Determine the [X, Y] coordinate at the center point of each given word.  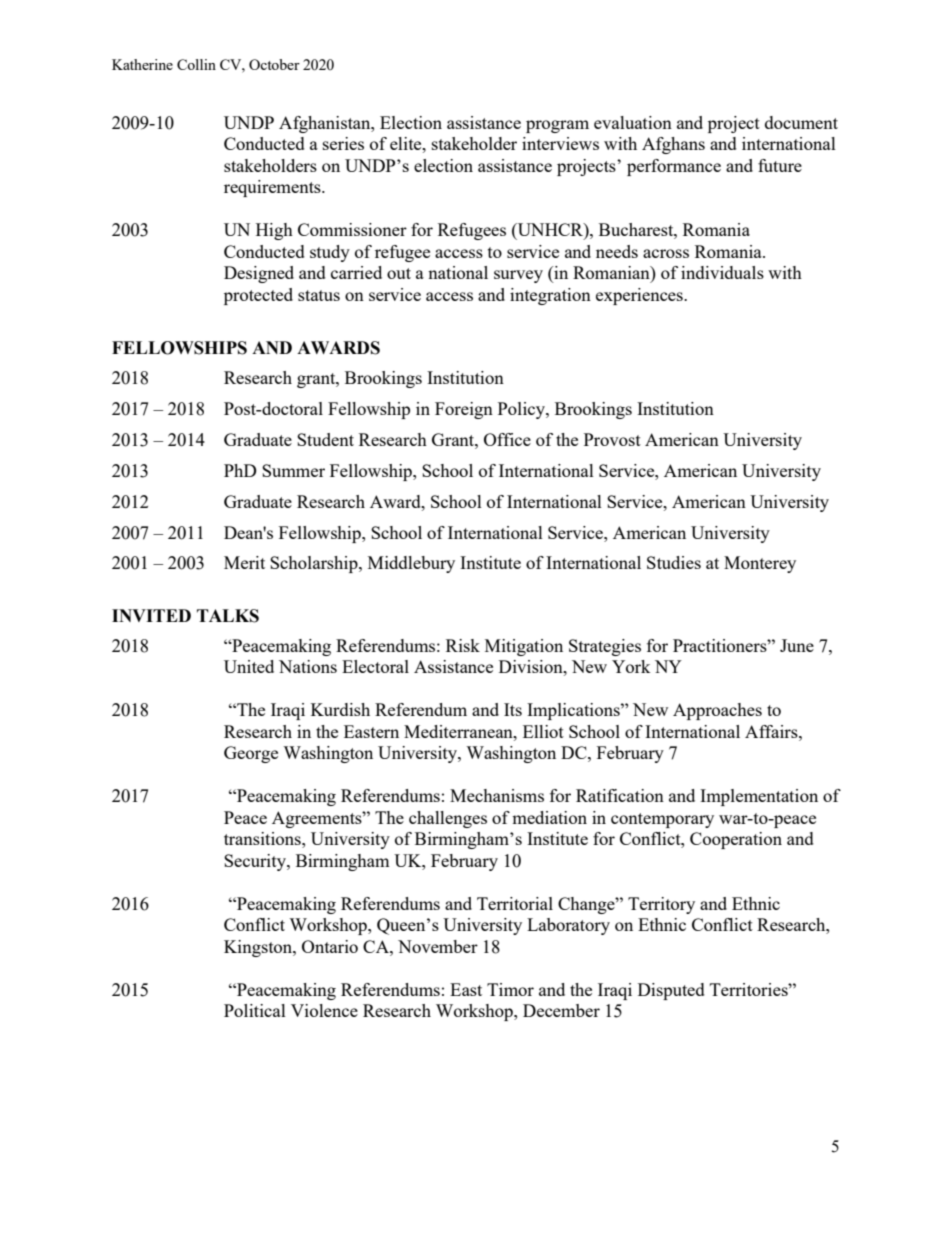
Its [513, 709]
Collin [196, 64]
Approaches [717, 711]
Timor [510, 989]
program [557, 126]
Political [255, 1010]
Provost [612, 439]
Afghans [673, 145]
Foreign [464, 410]
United [249, 666]
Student [325, 439]
